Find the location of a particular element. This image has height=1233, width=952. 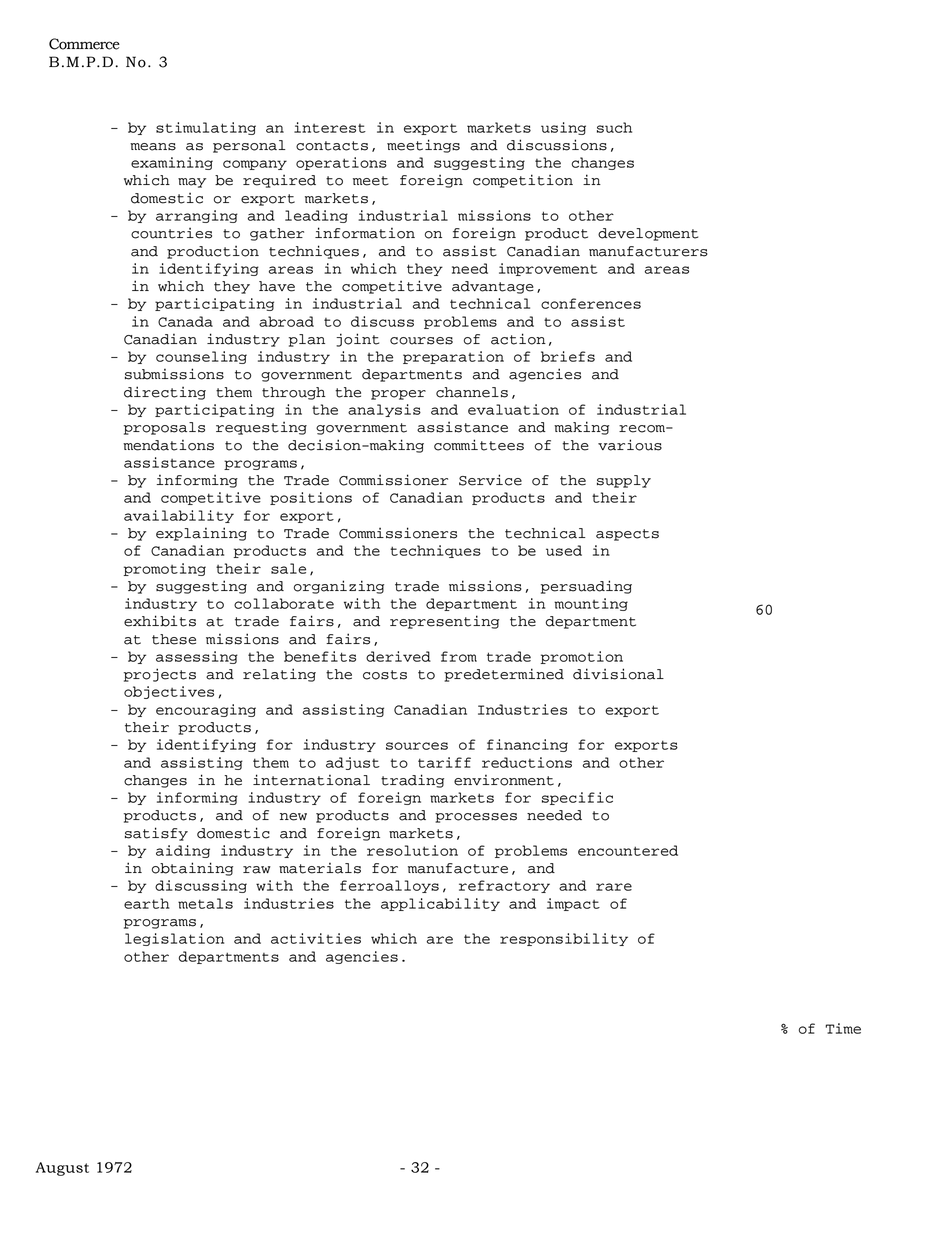

committees is located at coordinates (479, 445).
